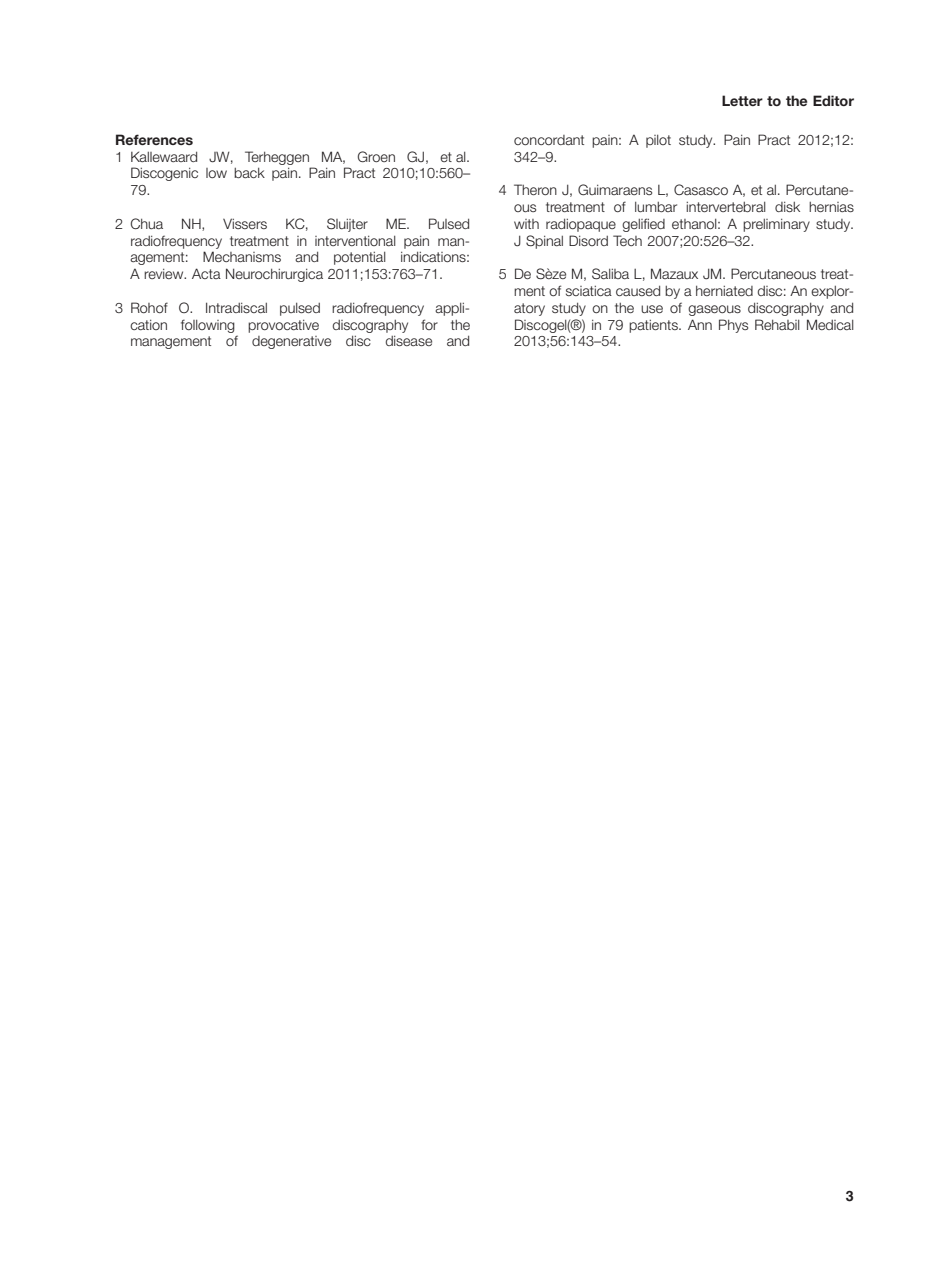 This screenshot has width=952, height=1274. Describe the element at coordinates (535, 189) in the screenshot. I see `Theron` at that location.
